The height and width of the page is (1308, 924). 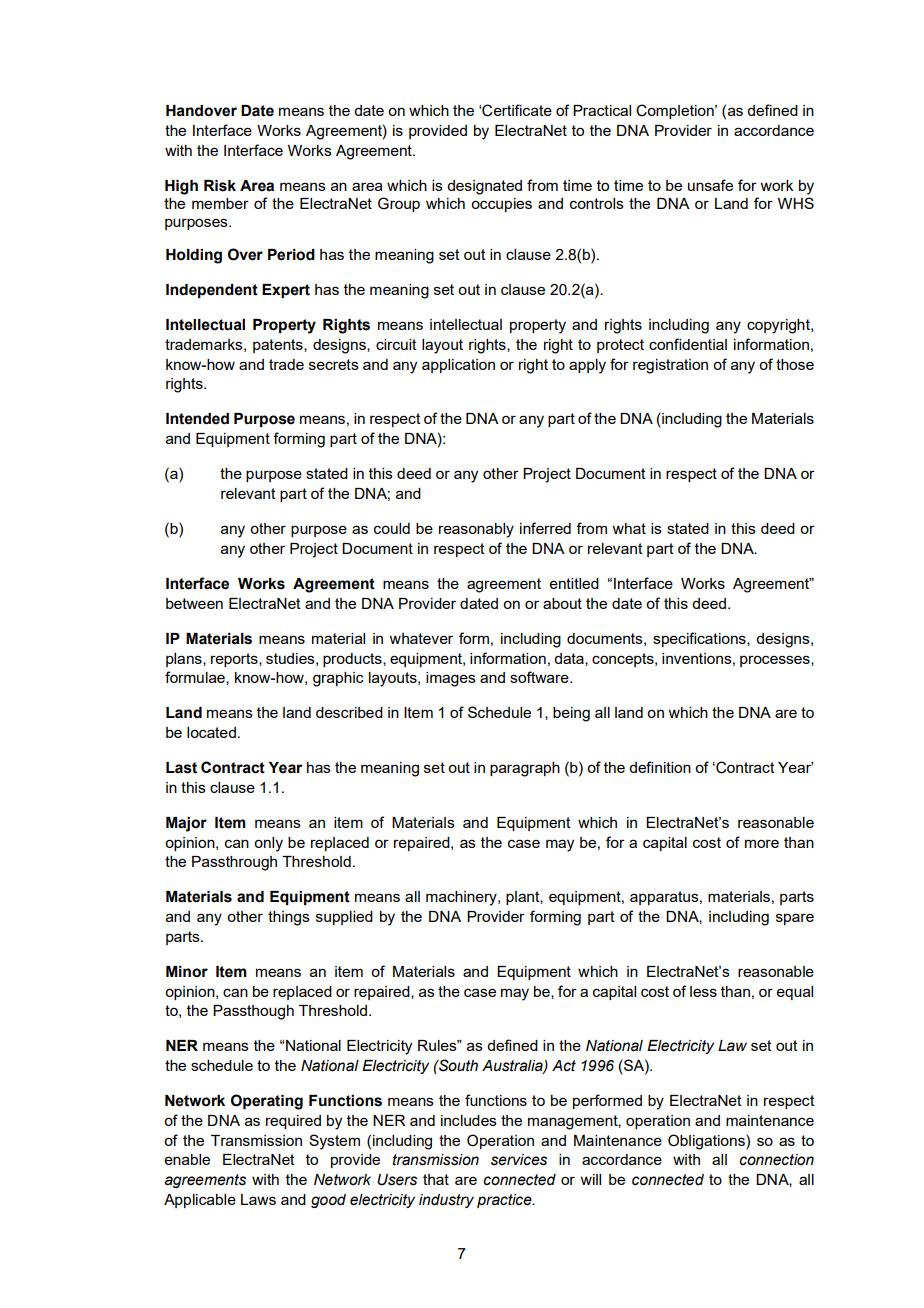 What do you see at coordinates (710, 185) in the page?
I see `unsafe` at bounding box center [710, 185].
